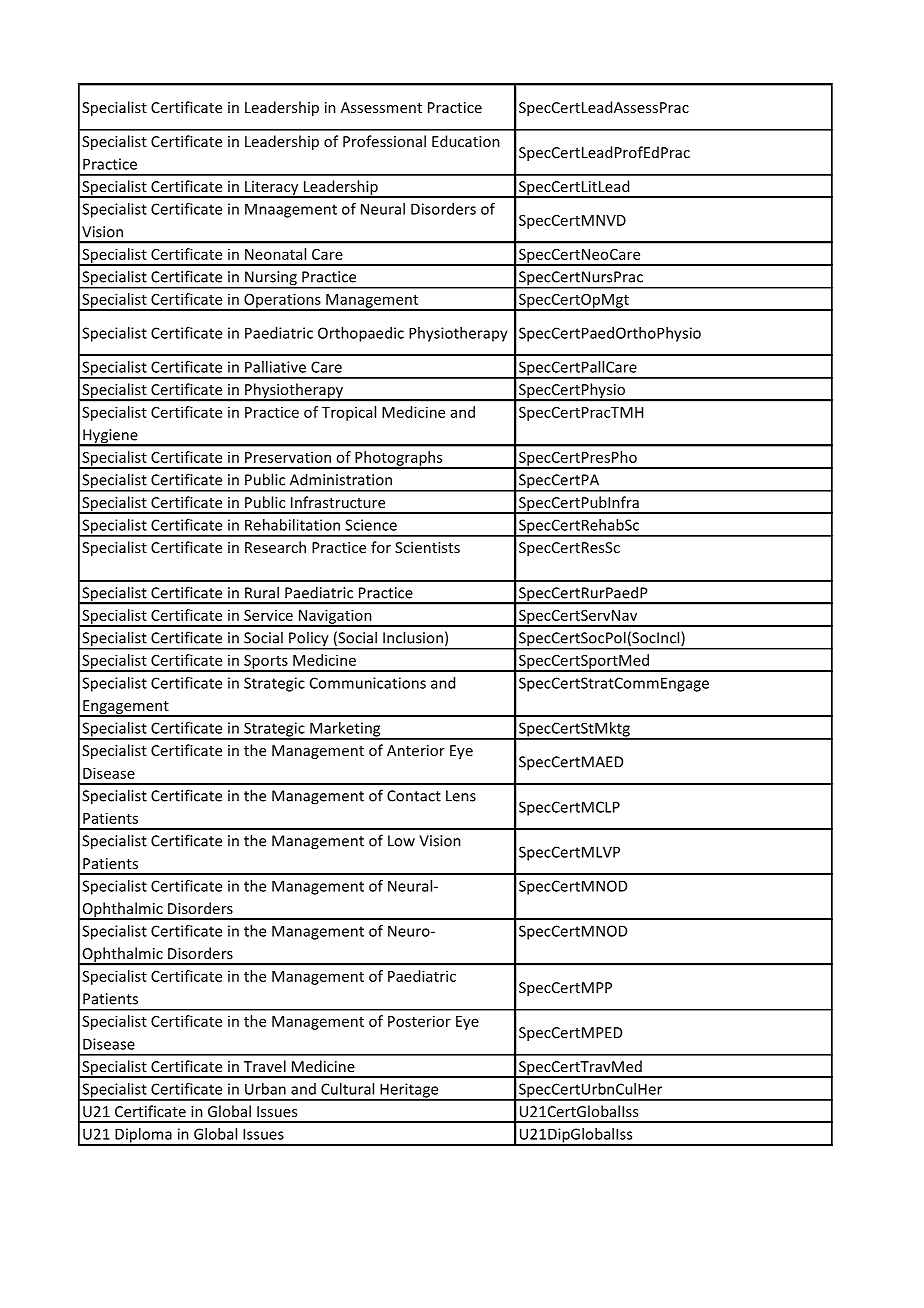 The image size is (924, 1308). I want to click on Literacy, so click(272, 189).
